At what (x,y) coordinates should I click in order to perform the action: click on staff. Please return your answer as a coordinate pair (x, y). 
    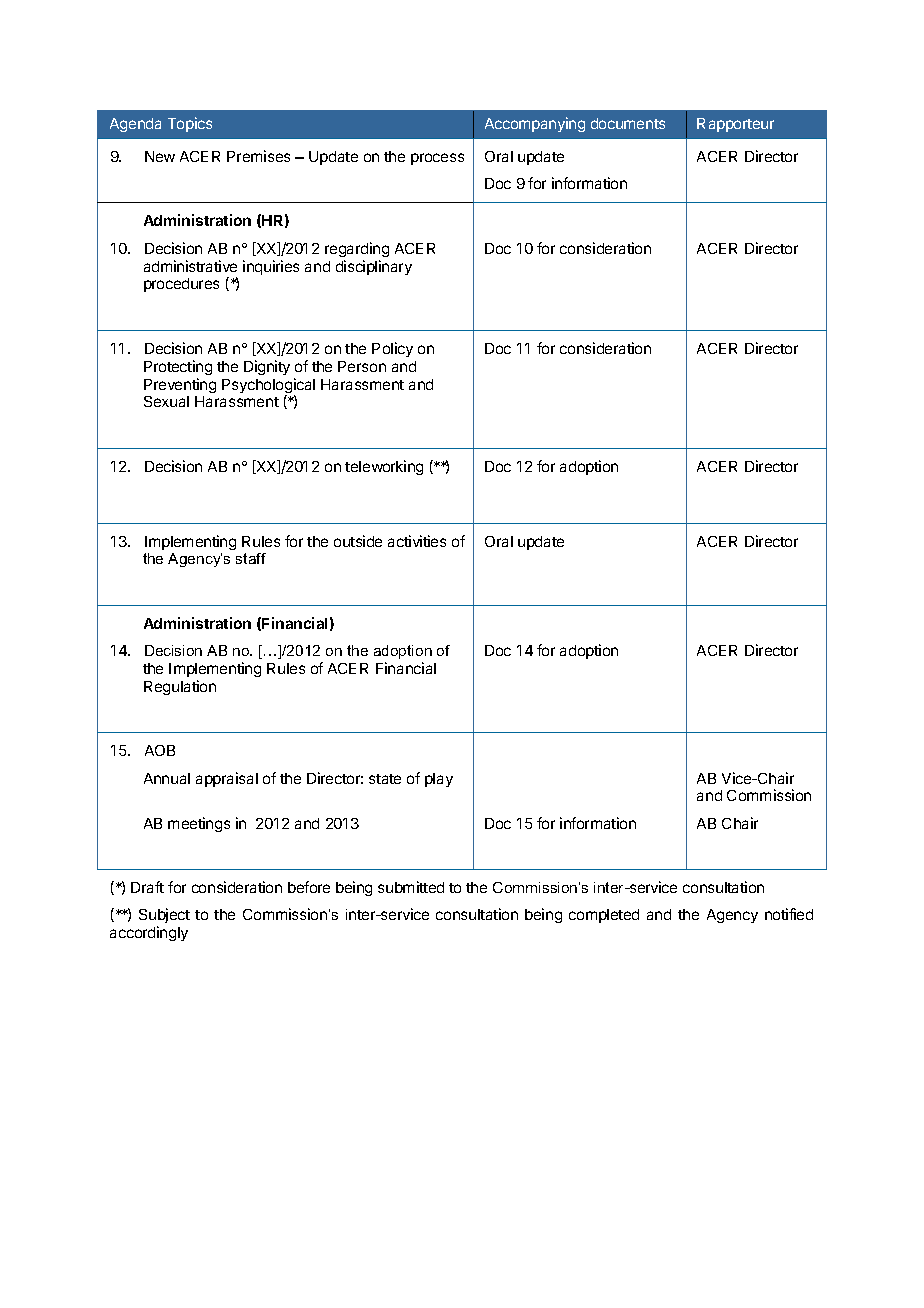
    Looking at the image, I should click on (251, 558).
